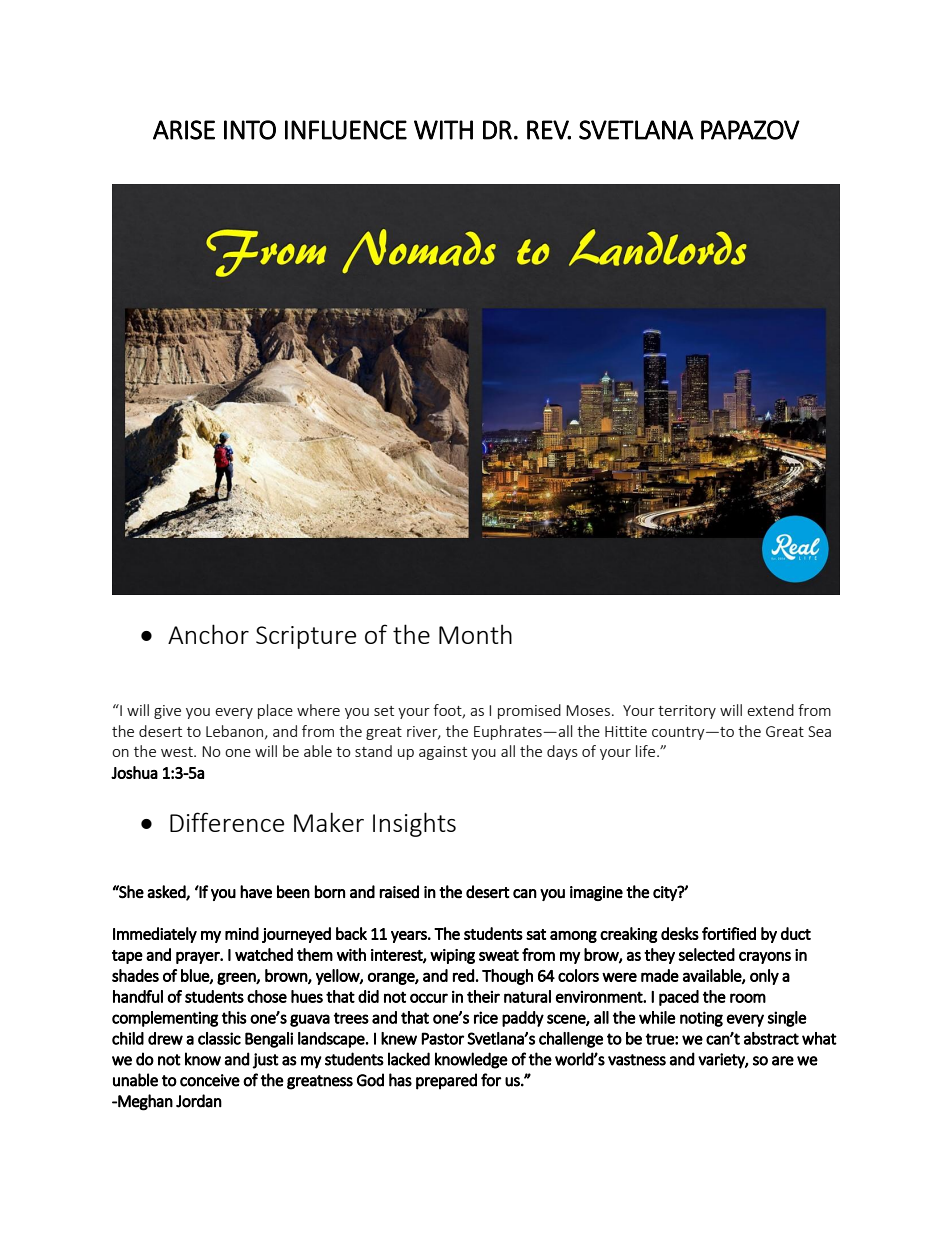  Describe the element at coordinates (346, 130) in the page. I see `INFLUENCE` at that location.
